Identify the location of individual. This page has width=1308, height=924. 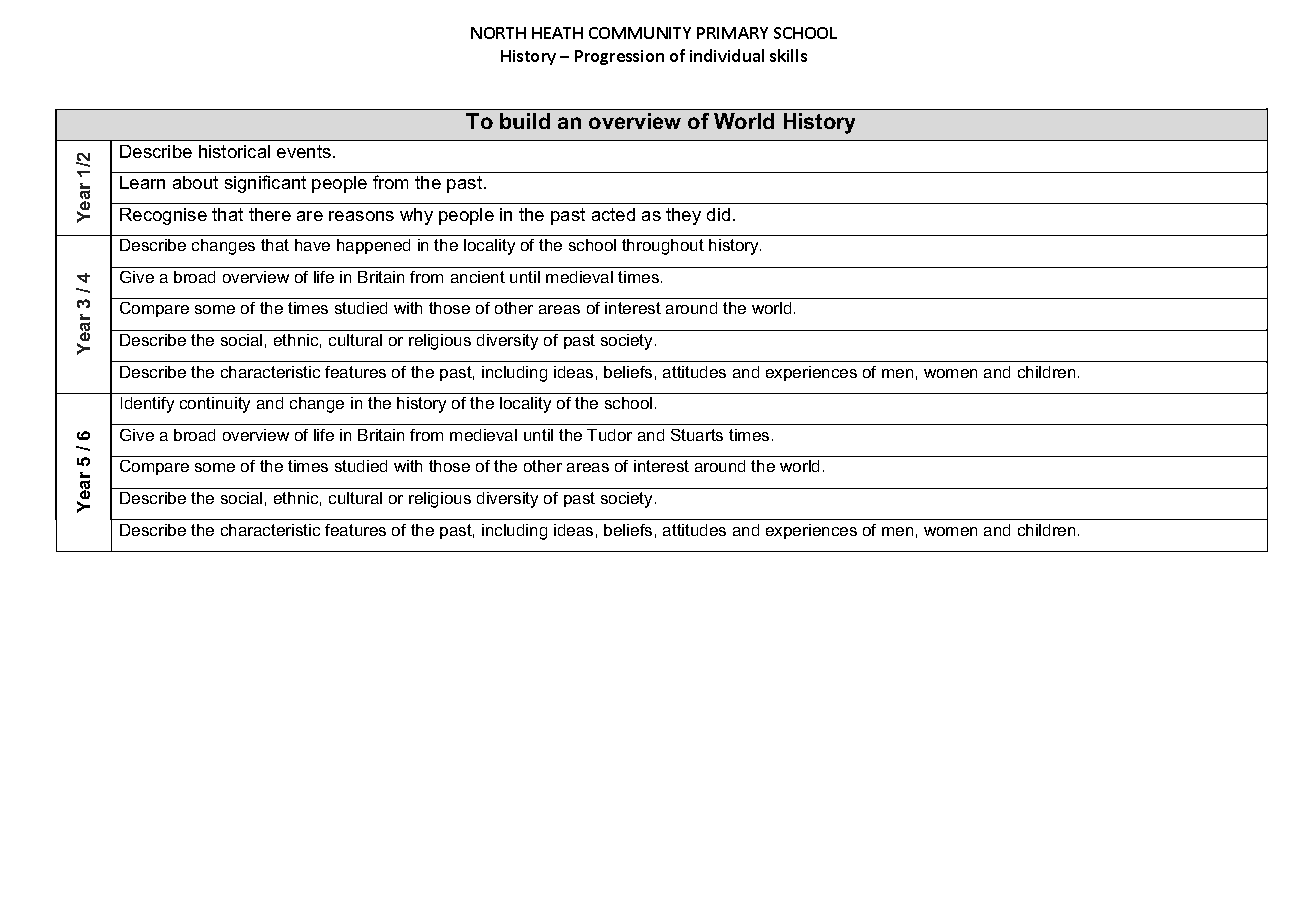
(727, 55).
